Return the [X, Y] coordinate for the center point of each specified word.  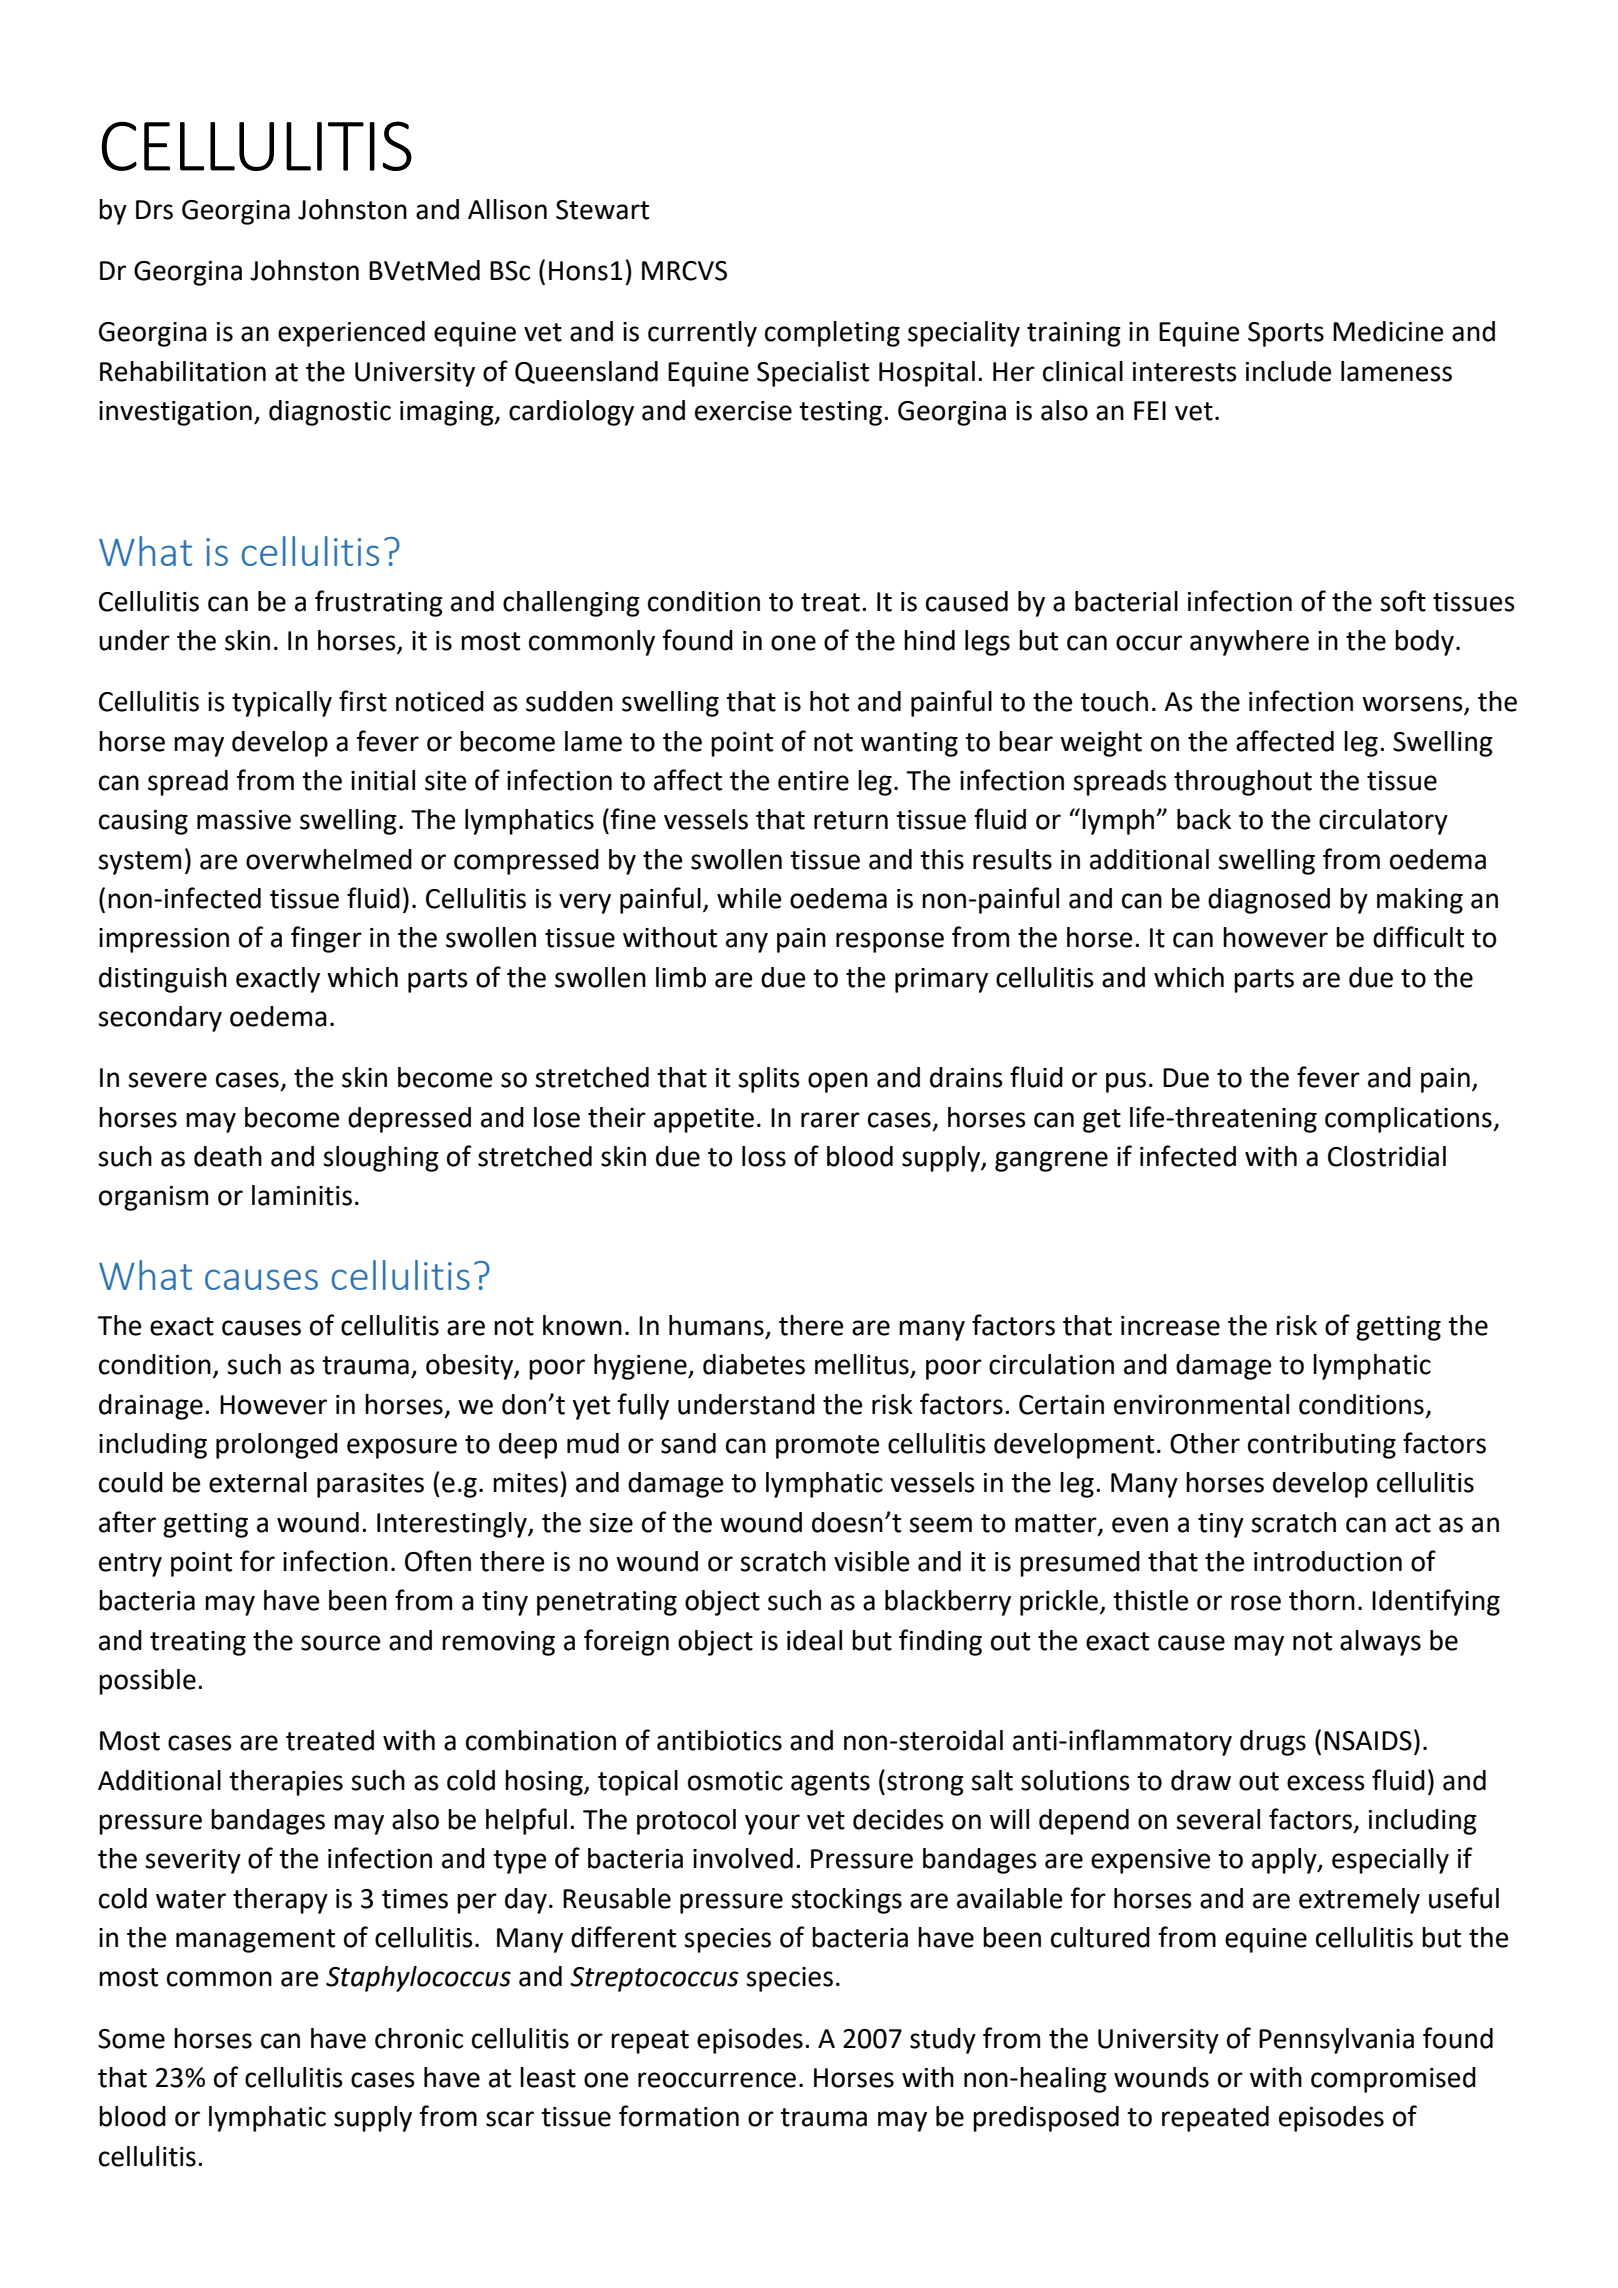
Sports [1286, 334]
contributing [1322, 1446]
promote [827, 1447]
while [749, 898]
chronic [419, 2038]
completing [832, 334]
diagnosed [1269, 901]
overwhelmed [329, 859]
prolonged [277, 1446]
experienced [351, 334]
